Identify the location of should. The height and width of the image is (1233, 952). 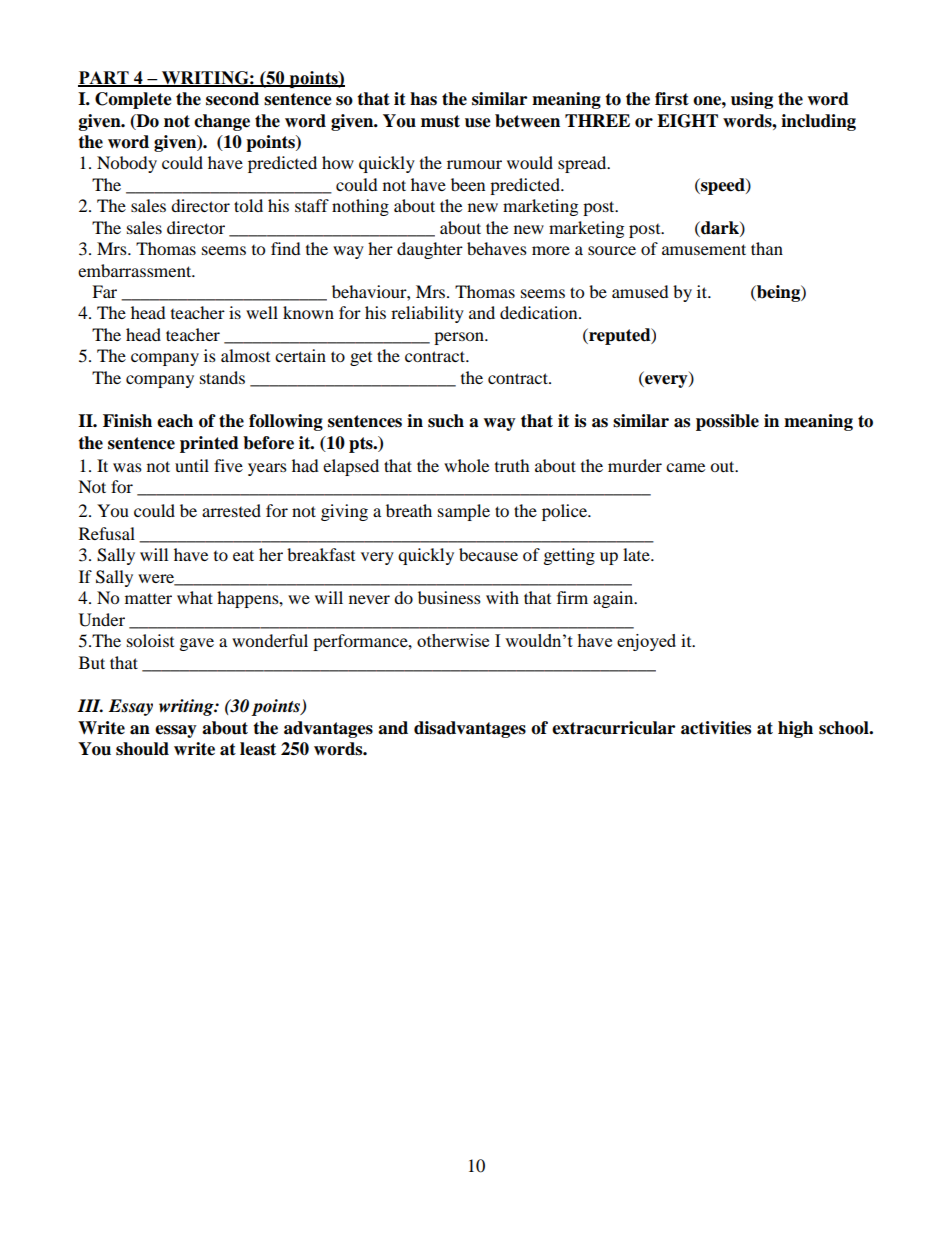
(142, 749).
